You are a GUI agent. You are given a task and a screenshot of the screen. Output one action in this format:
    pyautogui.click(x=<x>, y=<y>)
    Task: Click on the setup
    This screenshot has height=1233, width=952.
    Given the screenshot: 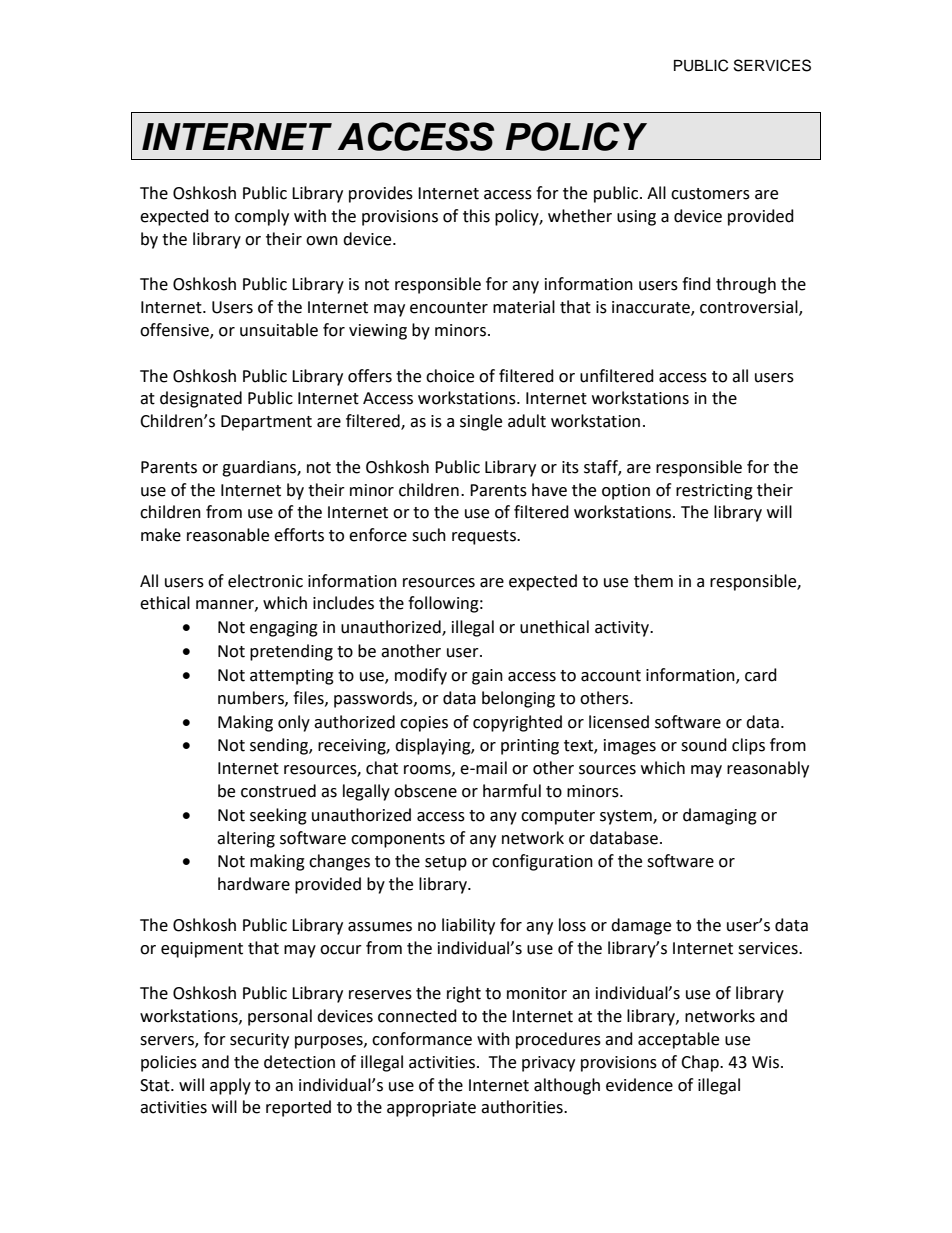 What is the action you would take?
    pyautogui.click(x=446, y=863)
